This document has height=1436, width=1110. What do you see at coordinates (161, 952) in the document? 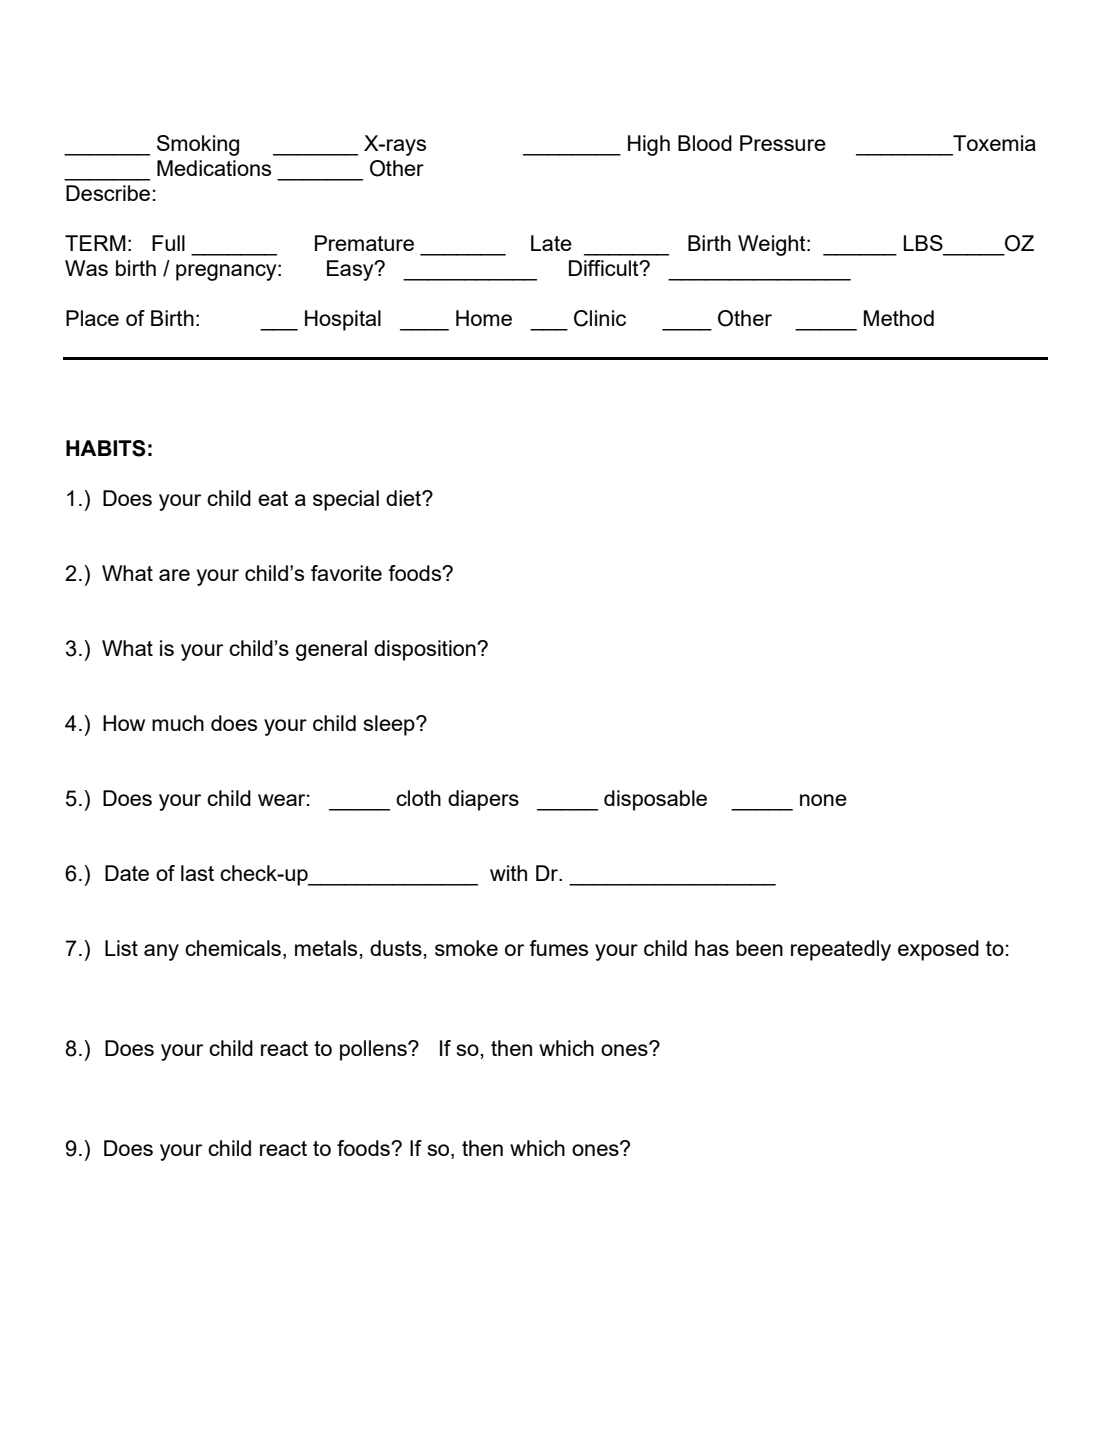
I see `any` at bounding box center [161, 952].
